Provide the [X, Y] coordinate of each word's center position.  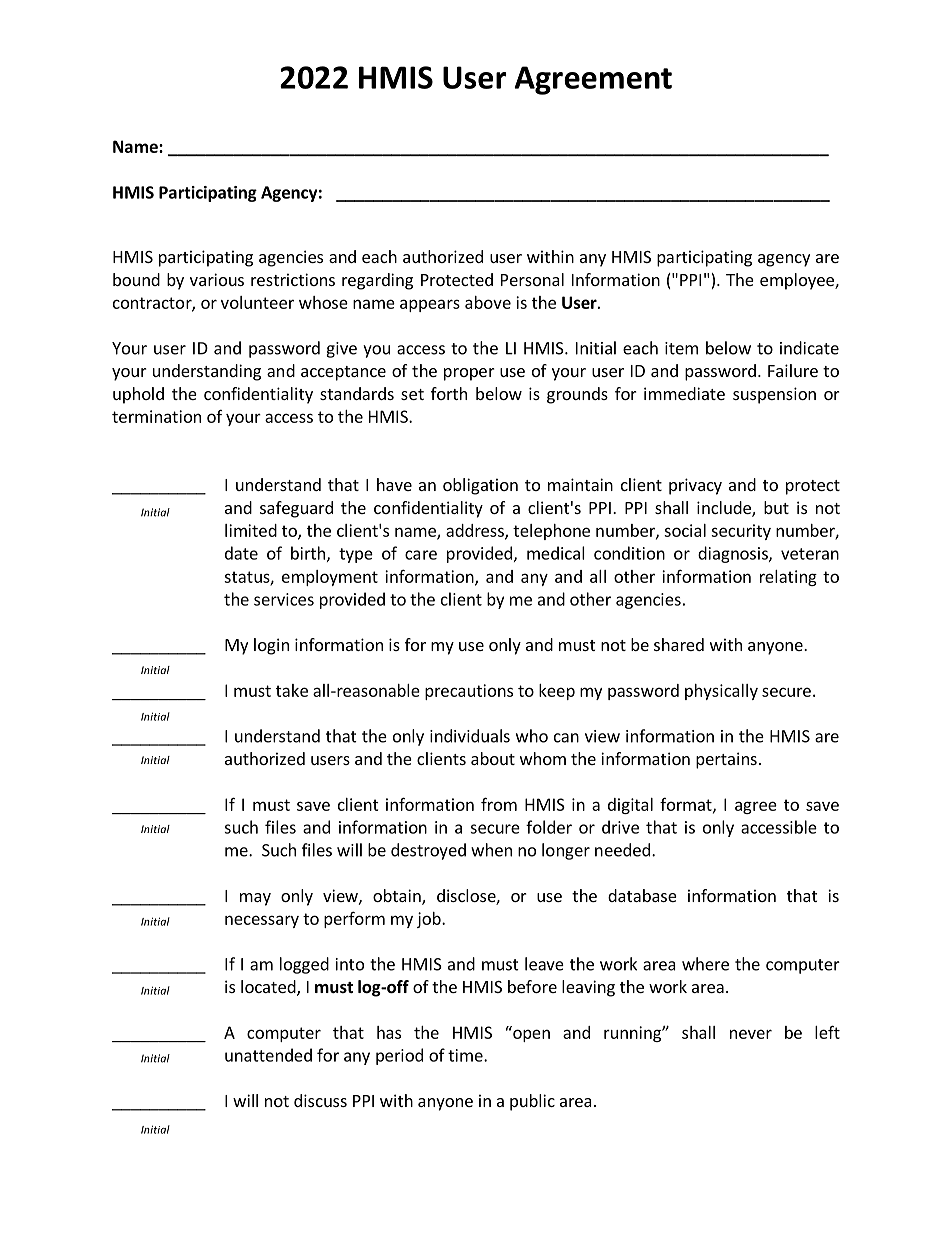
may [255, 899]
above [488, 302]
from [499, 804]
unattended [268, 1055]
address [476, 531]
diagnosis [734, 554]
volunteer [257, 302]
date [241, 553]
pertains [726, 760]
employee [798, 281]
